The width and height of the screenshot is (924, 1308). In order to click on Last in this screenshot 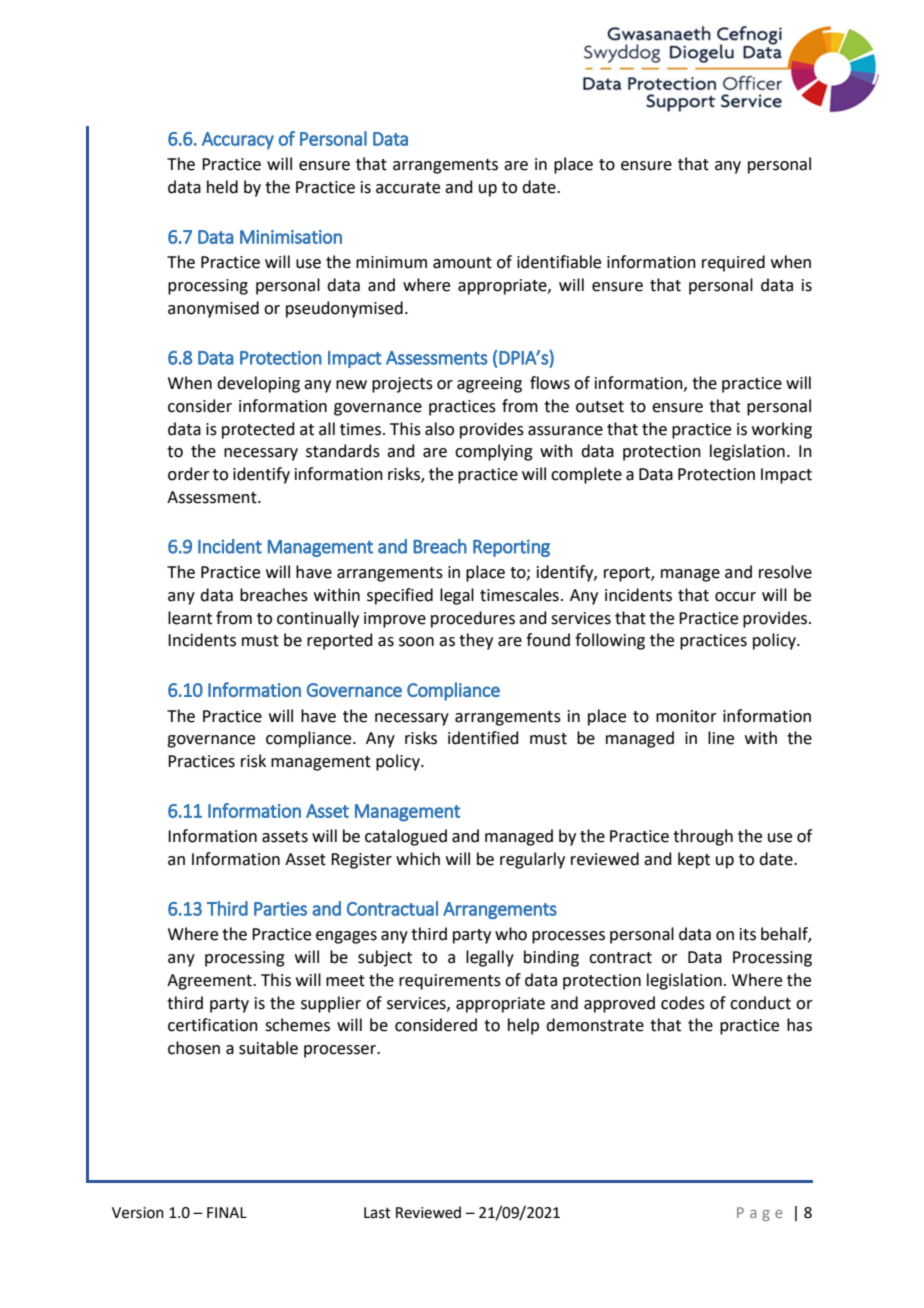, I will do `click(377, 1213)`.
